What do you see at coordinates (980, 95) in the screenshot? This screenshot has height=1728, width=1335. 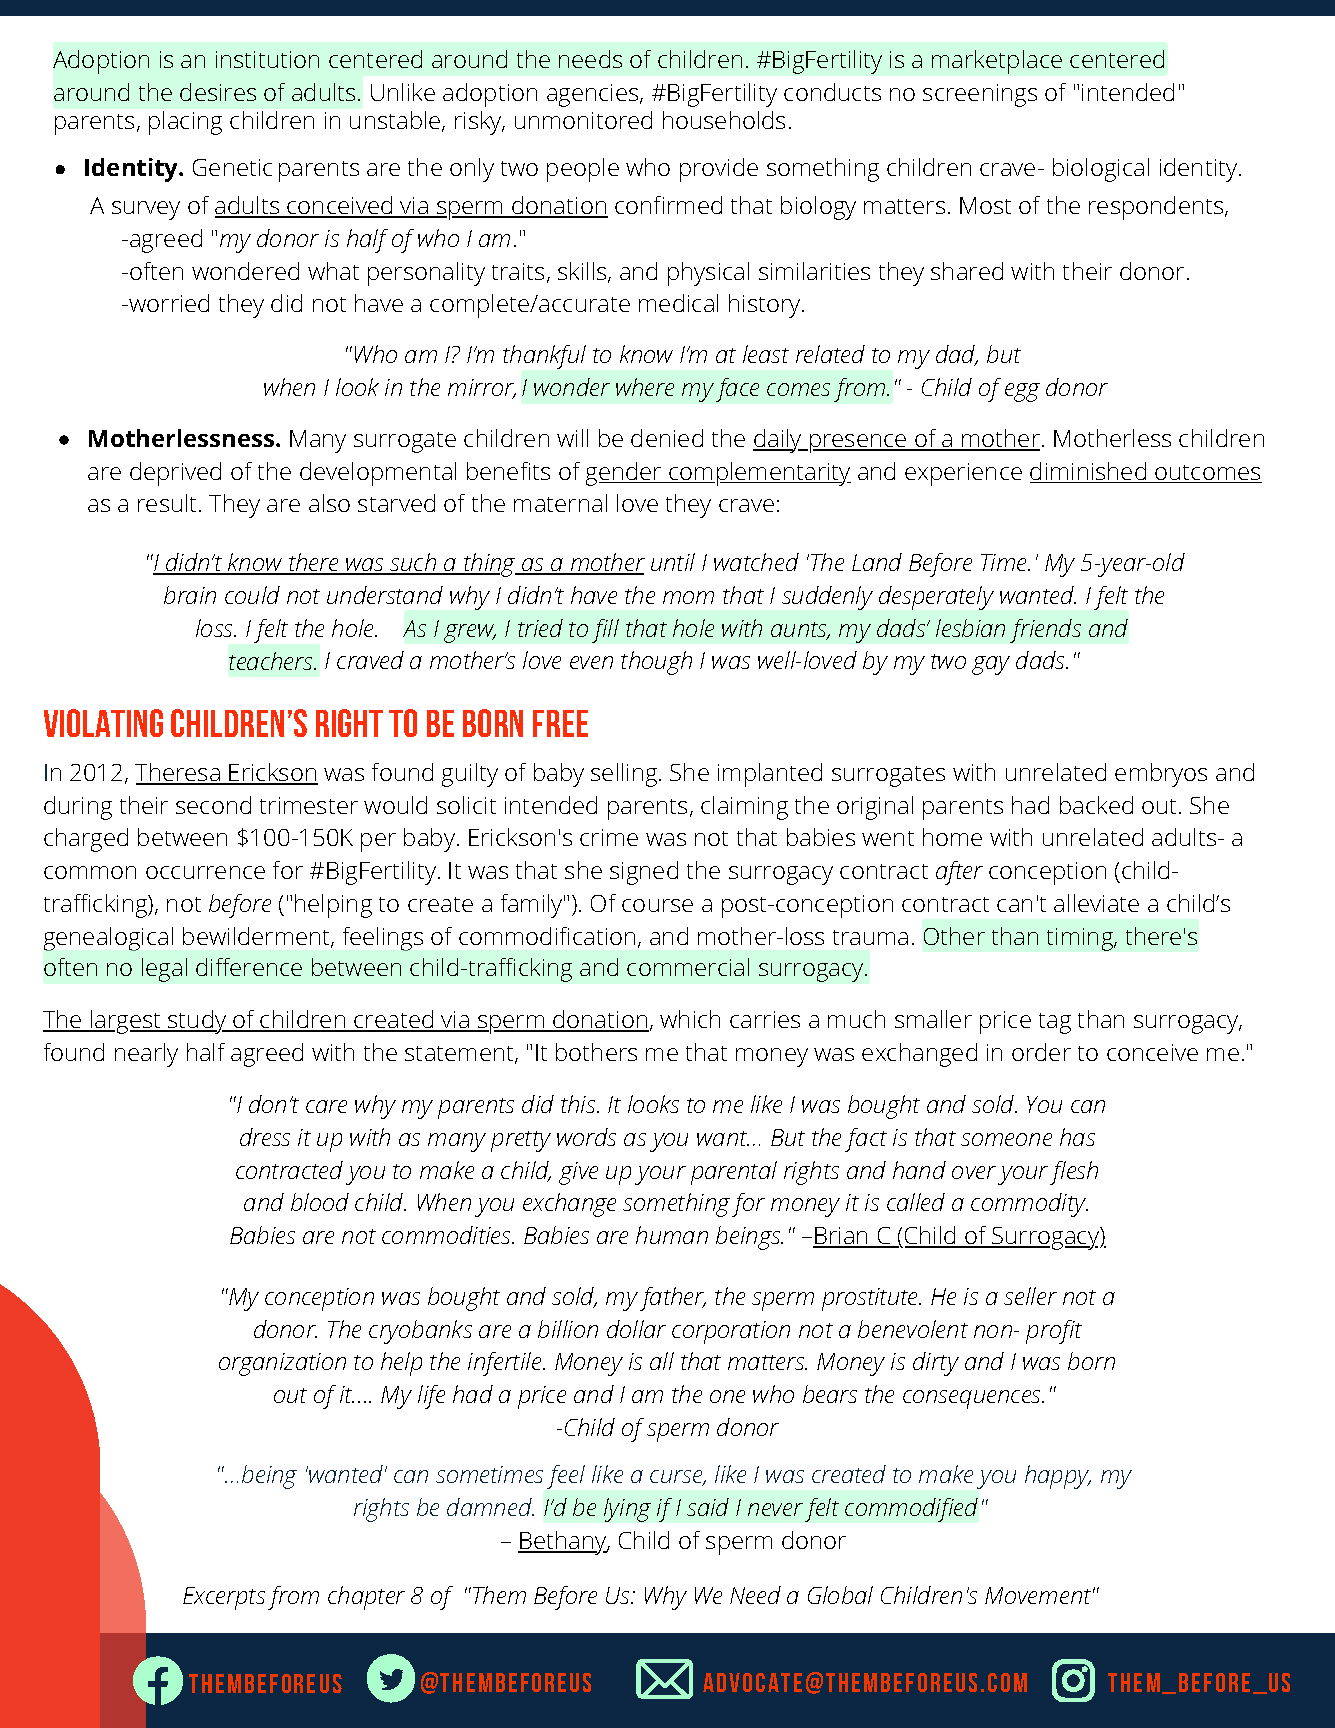 I see `screenings` at bounding box center [980, 95].
